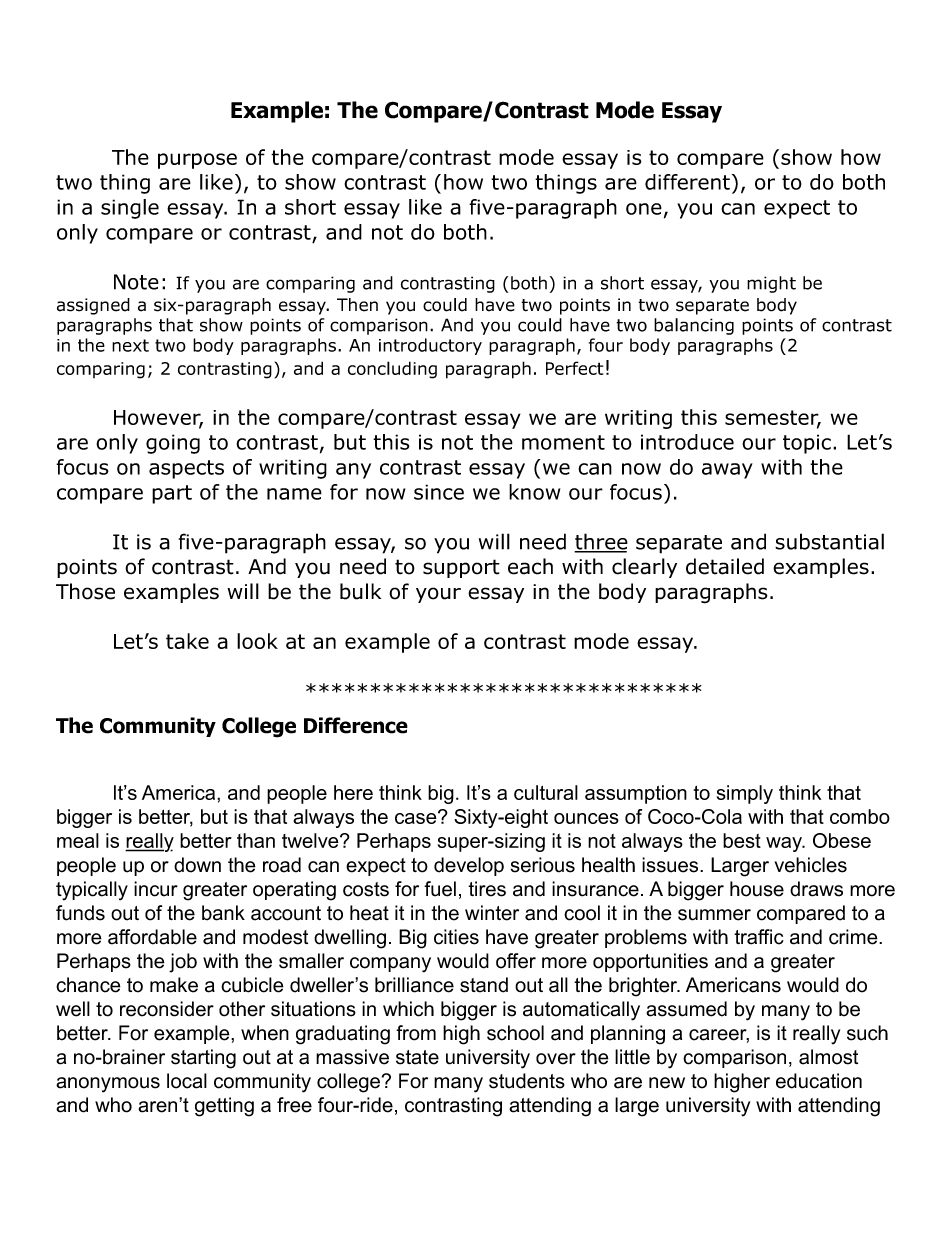 The image size is (952, 1233). What do you see at coordinates (439, 492) in the screenshot?
I see `since` at bounding box center [439, 492].
